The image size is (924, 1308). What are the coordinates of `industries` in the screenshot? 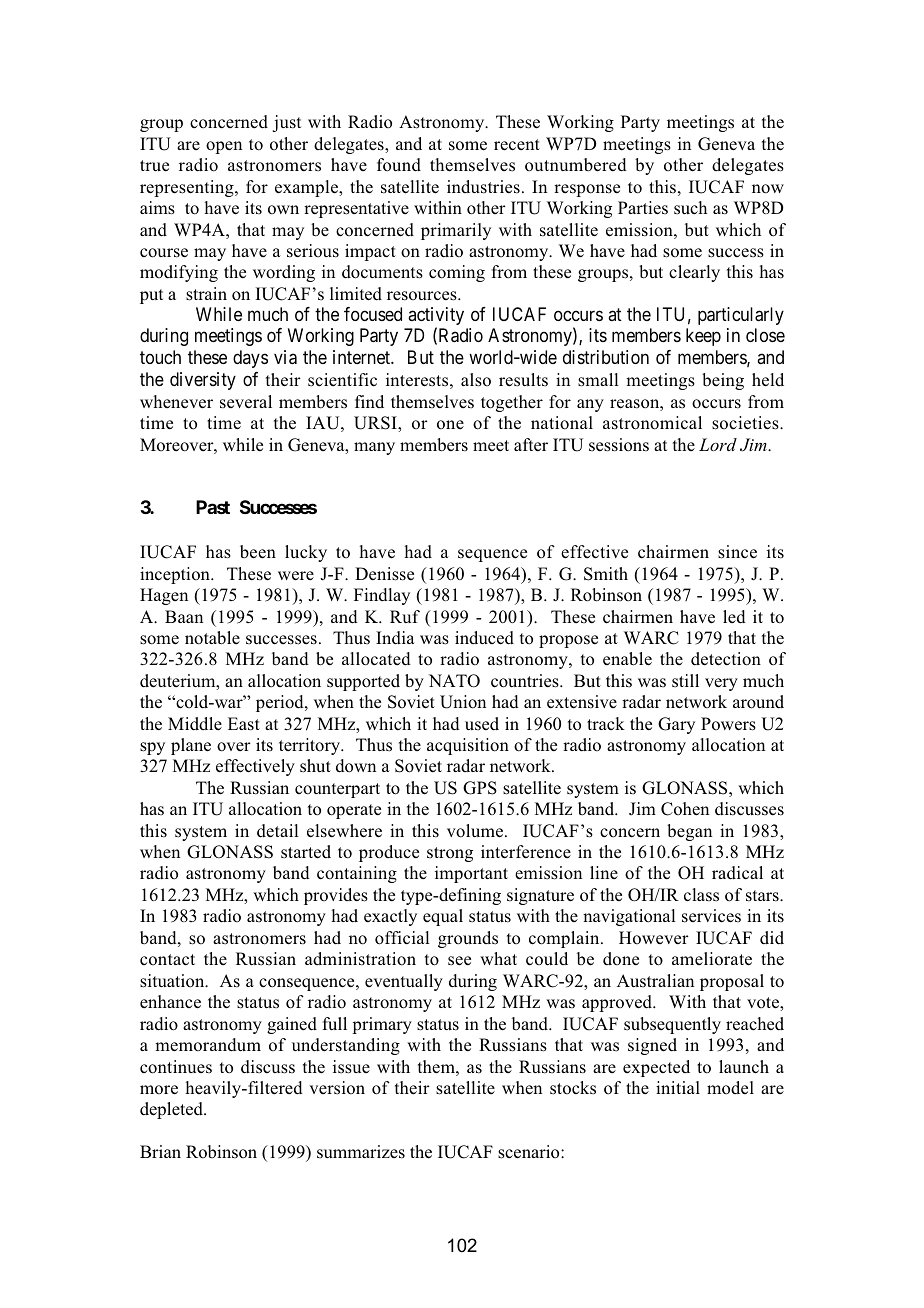 It's located at (483, 187).
